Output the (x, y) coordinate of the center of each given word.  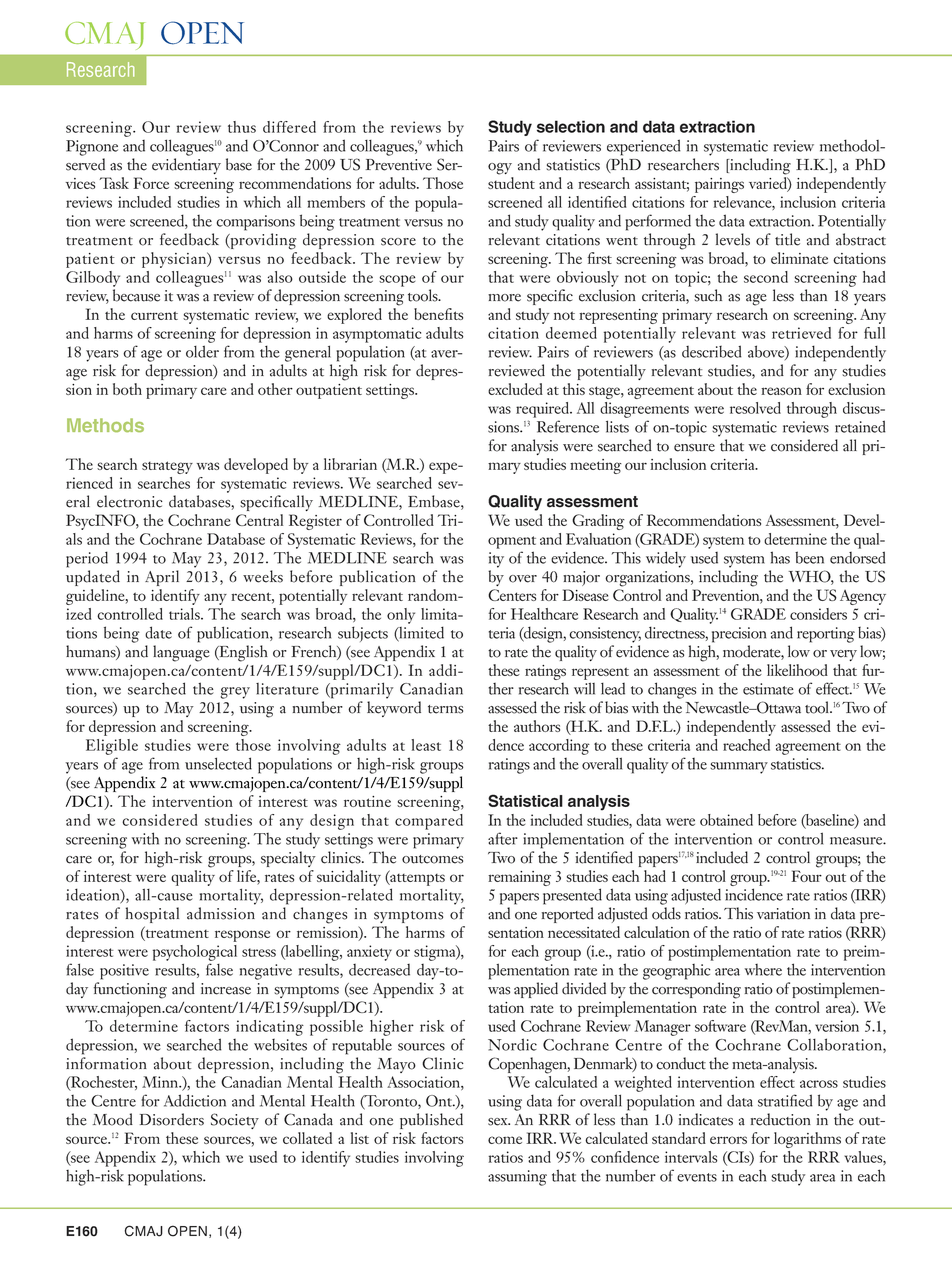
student (511, 183)
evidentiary (186, 166)
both (127, 389)
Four (806, 876)
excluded (515, 389)
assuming (517, 1178)
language (181, 653)
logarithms (807, 1140)
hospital (152, 915)
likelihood (797, 670)
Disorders (172, 1119)
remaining (519, 878)
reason (781, 391)
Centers (512, 595)
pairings (719, 185)
